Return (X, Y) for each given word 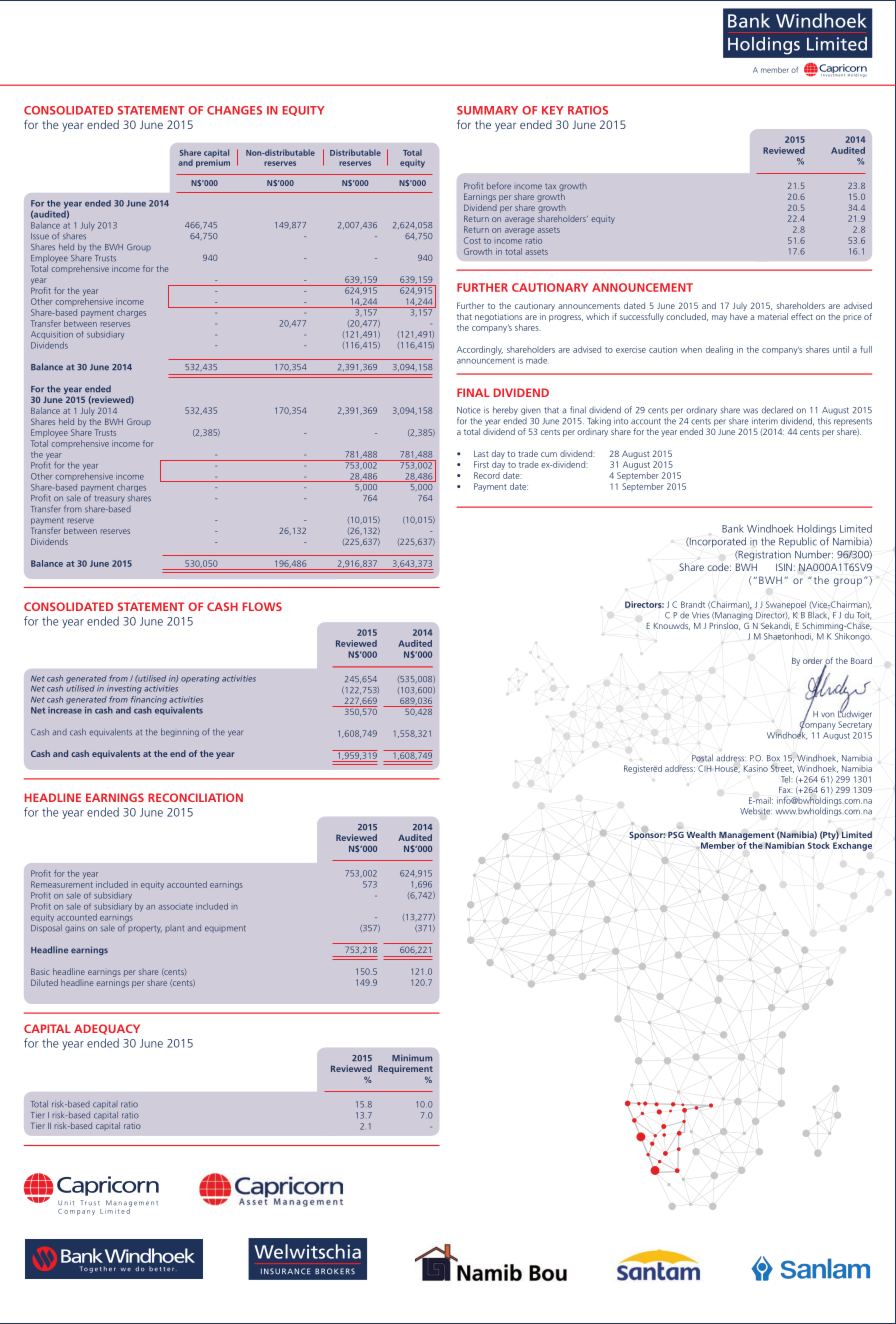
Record (487, 475)
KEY (553, 110)
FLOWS (262, 606)
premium (213, 162)
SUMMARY (487, 110)
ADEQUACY (107, 1029)
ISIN (784, 567)
